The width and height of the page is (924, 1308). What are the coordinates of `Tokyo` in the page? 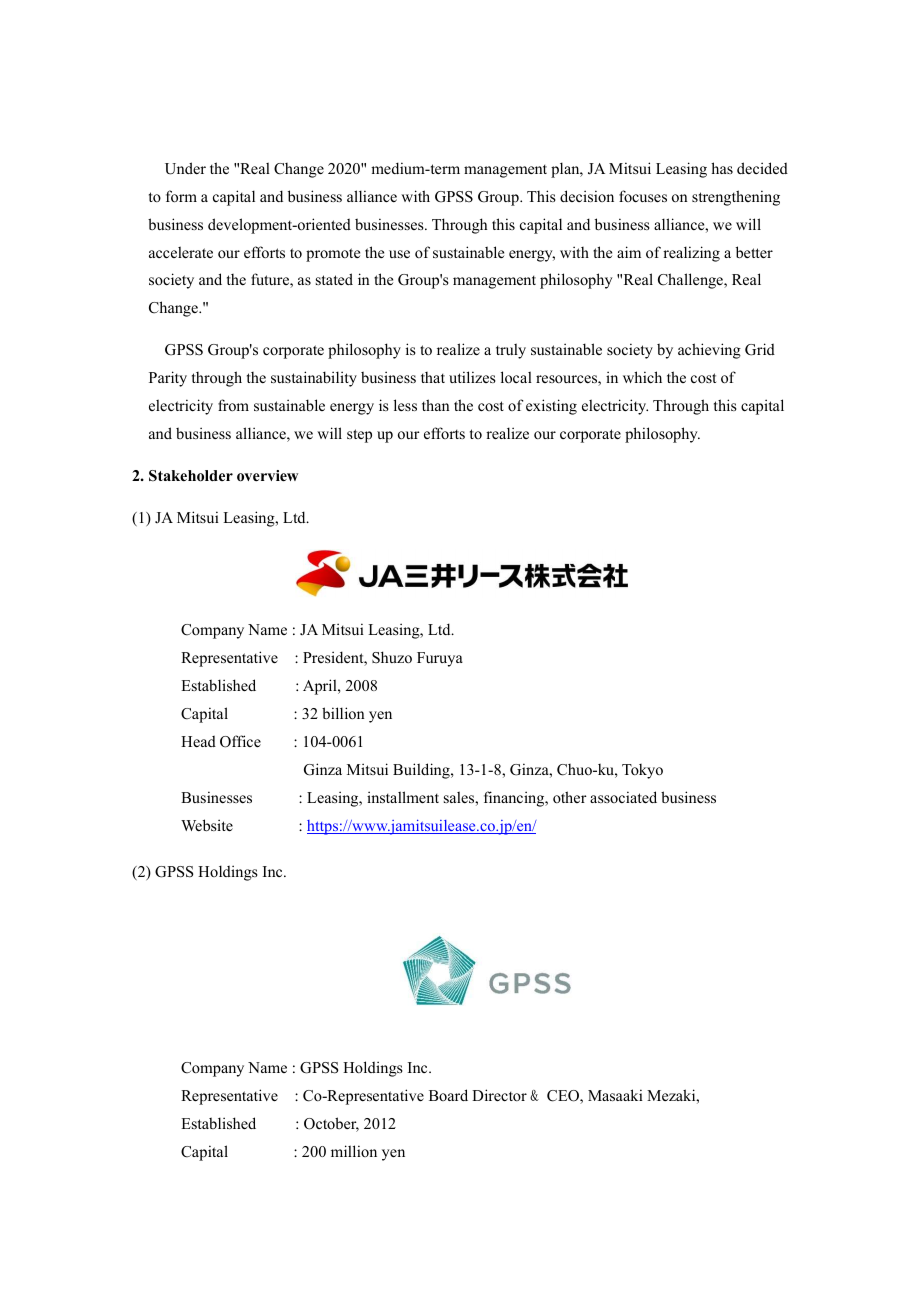 It's located at (642, 771).
